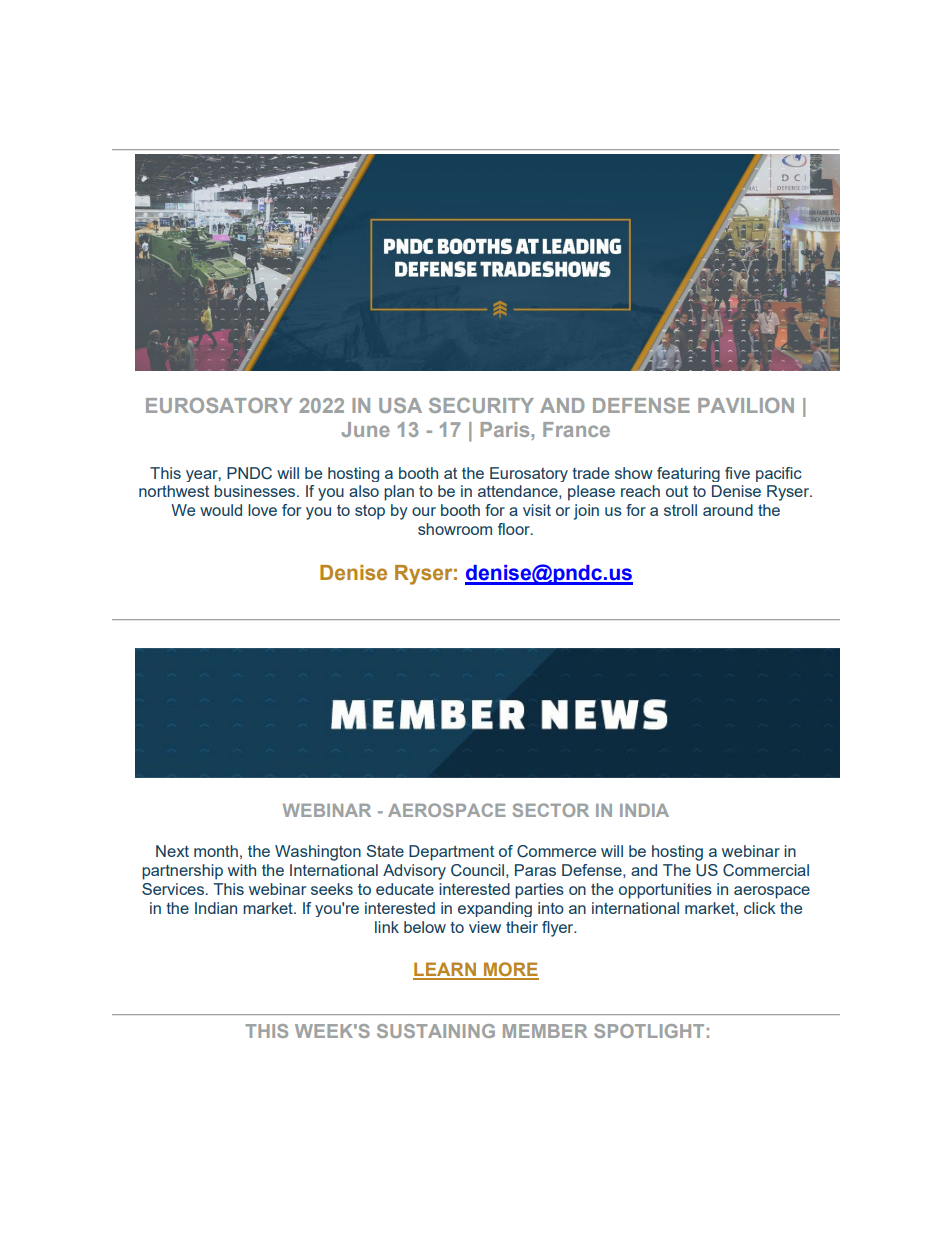 Image resolution: width=952 pixels, height=1233 pixels. I want to click on June, so click(365, 429).
